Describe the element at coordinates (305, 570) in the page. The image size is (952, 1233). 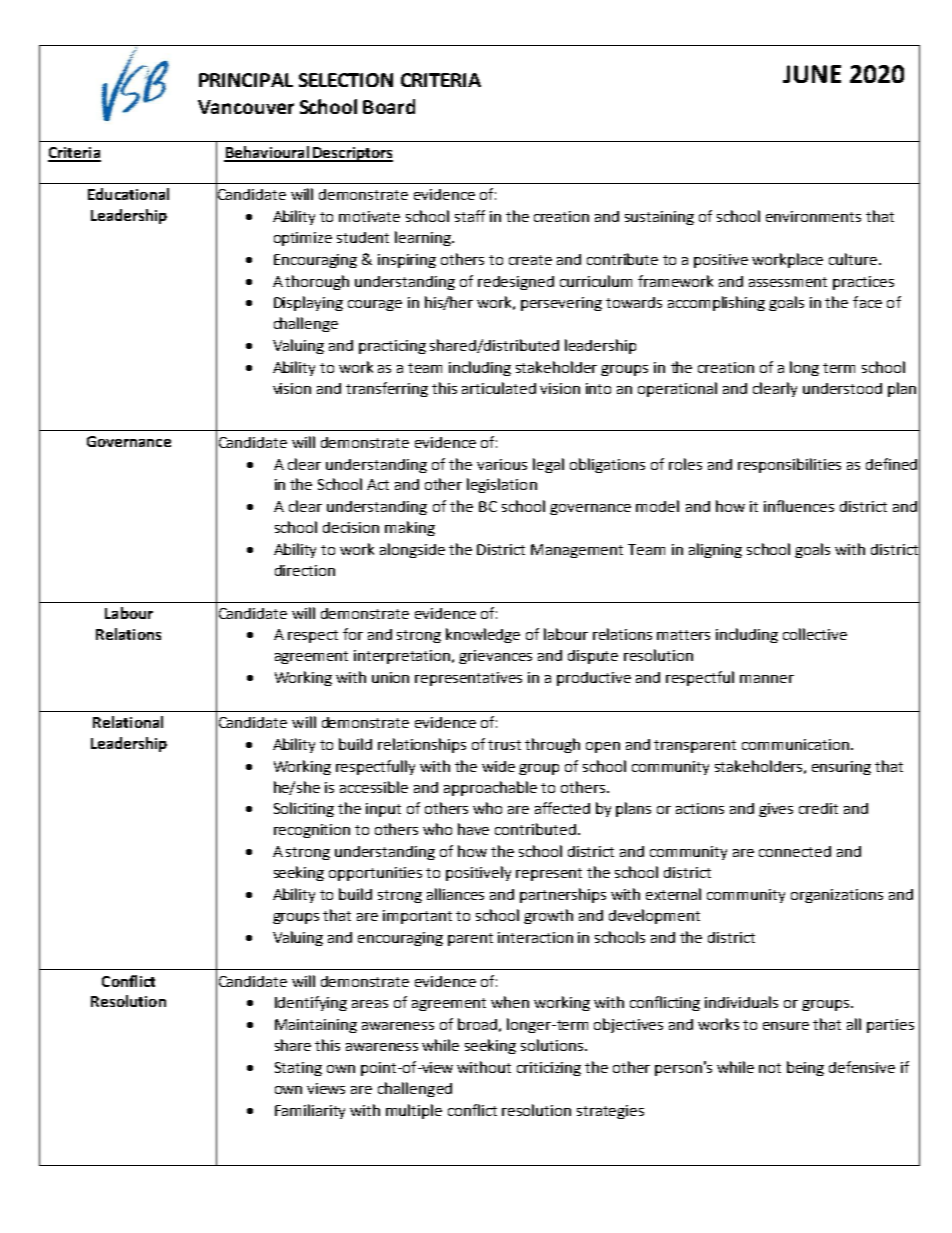
I see `direction` at that location.
